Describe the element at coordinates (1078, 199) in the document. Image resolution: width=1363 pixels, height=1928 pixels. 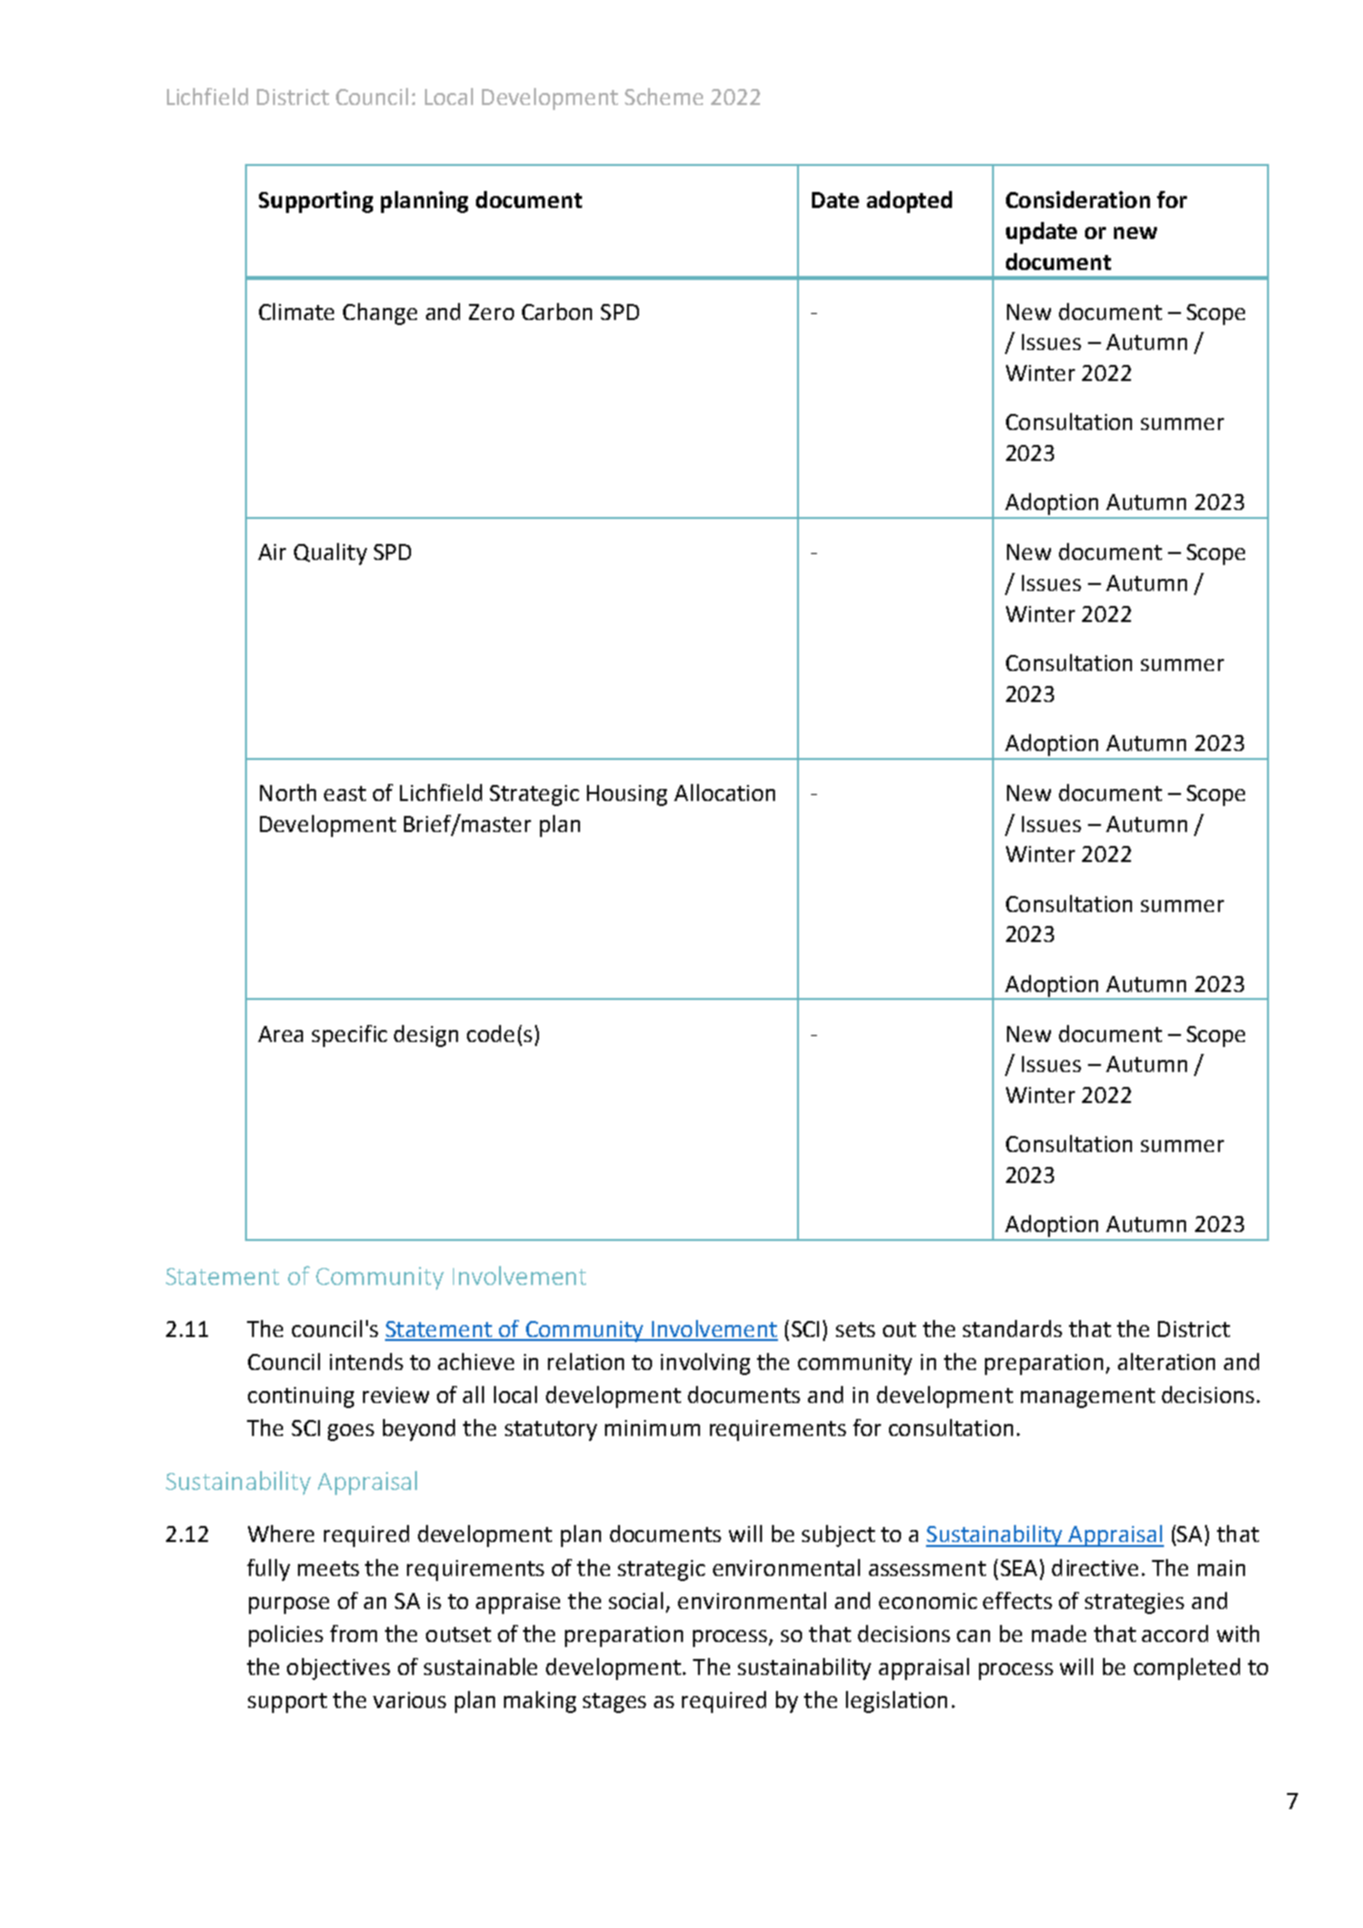
I see `Consideration` at that location.
